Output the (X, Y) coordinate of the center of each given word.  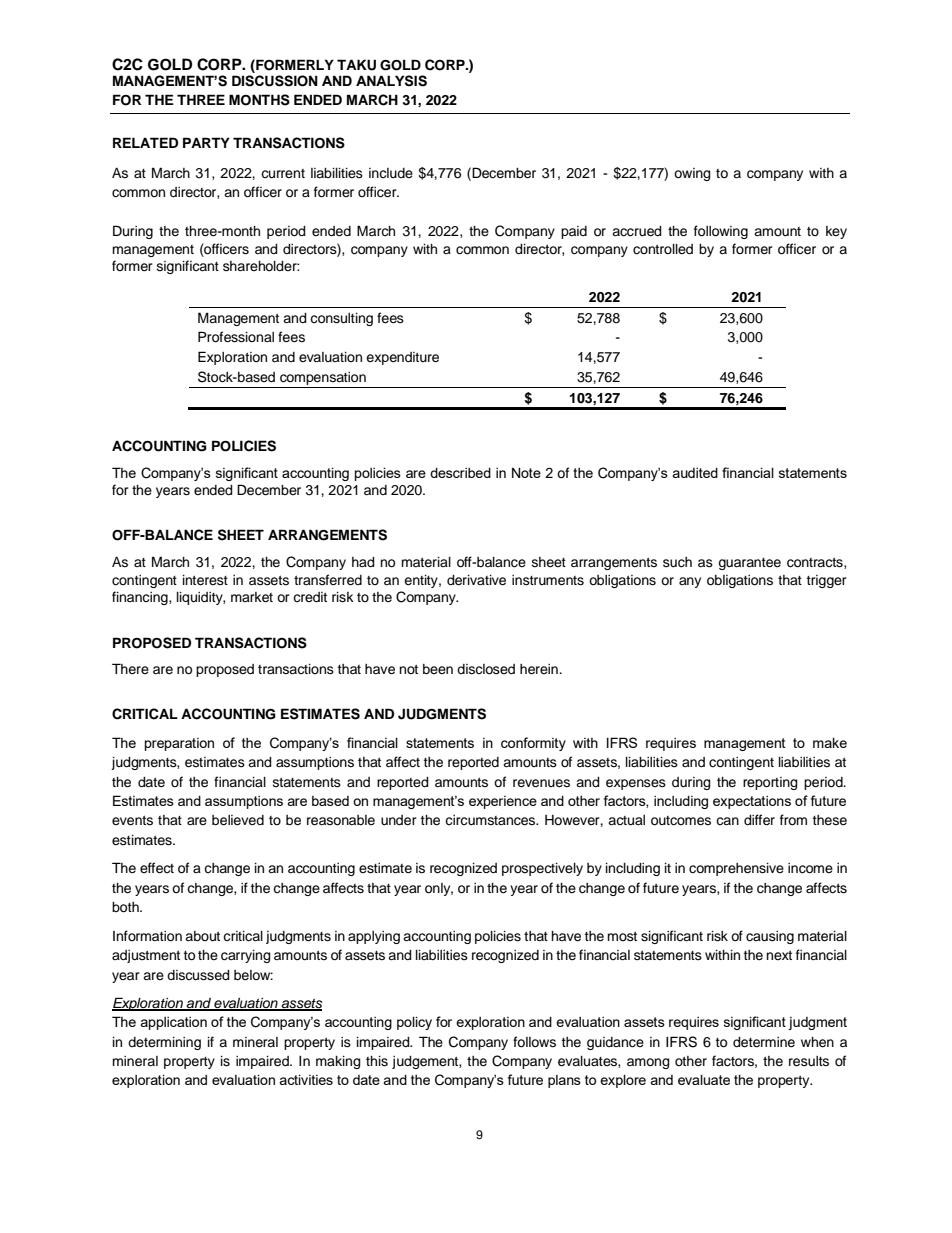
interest (205, 580)
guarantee (749, 564)
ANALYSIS (391, 81)
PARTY (206, 142)
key (836, 232)
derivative (476, 580)
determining (164, 1043)
